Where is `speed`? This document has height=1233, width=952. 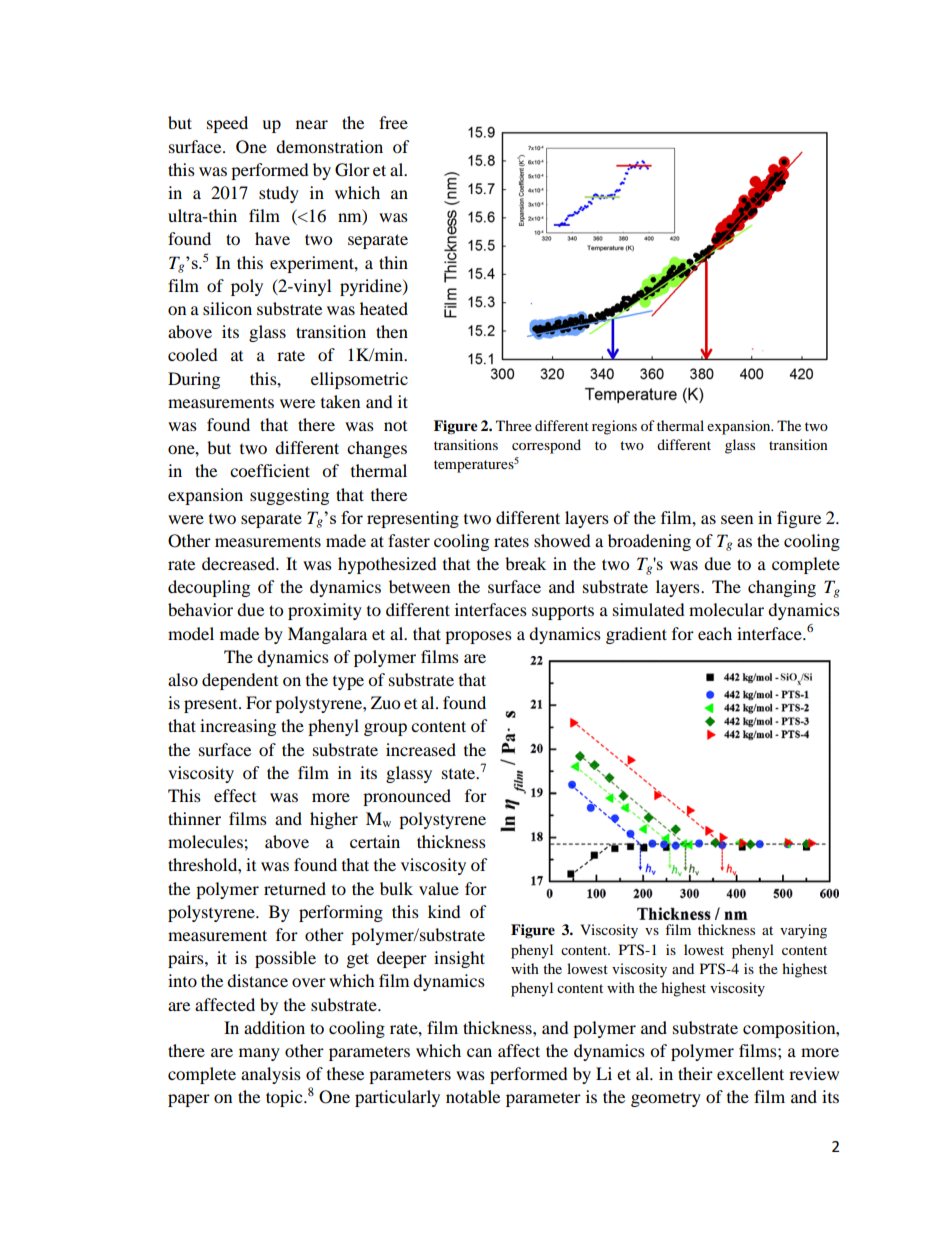 speed is located at coordinates (227, 124).
